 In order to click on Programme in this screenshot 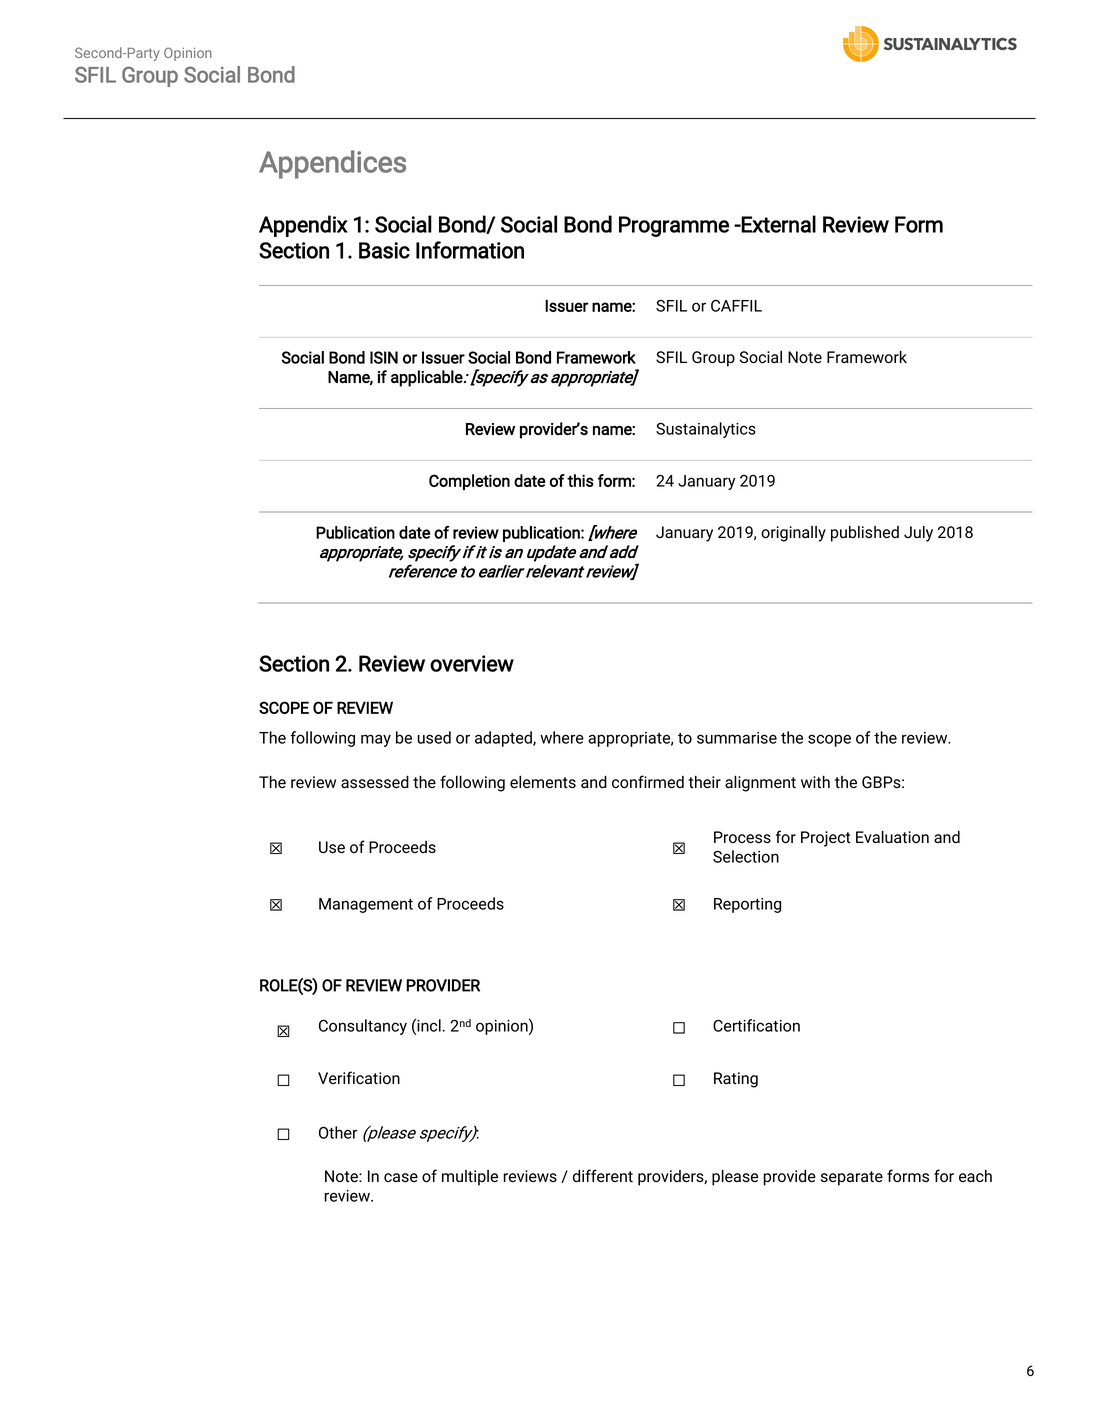, I will do `click(674, 226)`.
